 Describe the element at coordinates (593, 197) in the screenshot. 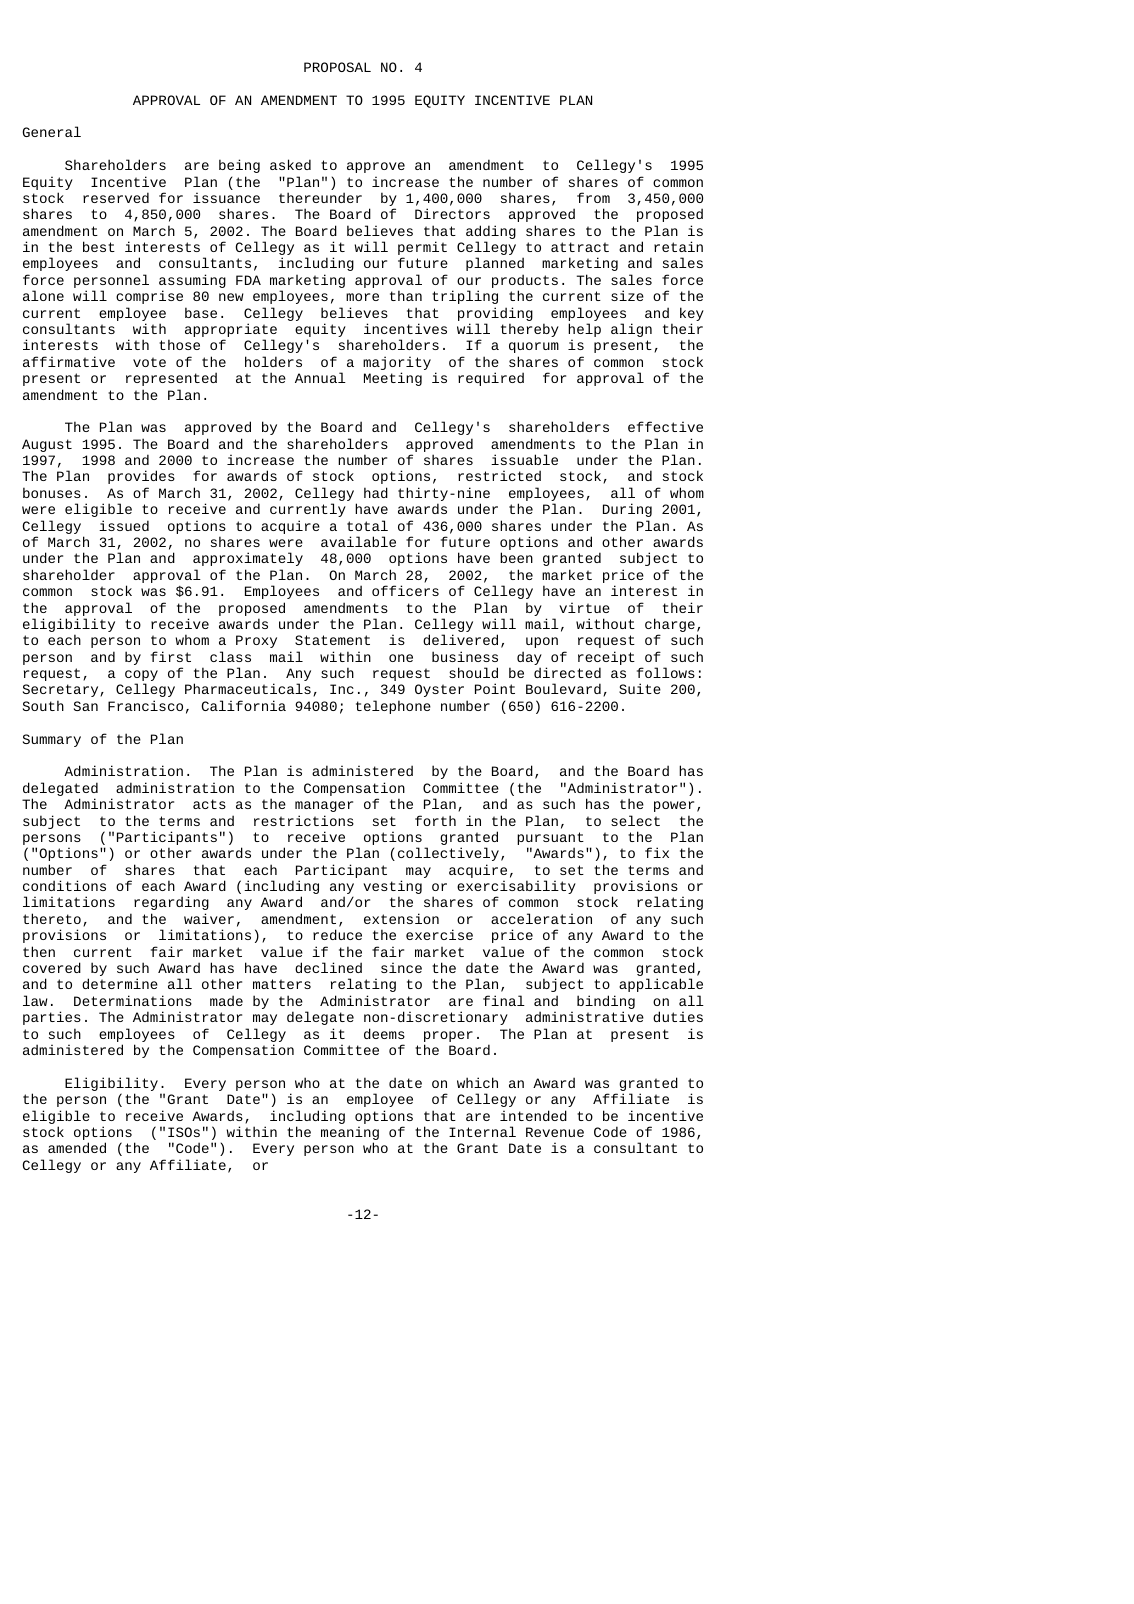

I see `from` at that location.
